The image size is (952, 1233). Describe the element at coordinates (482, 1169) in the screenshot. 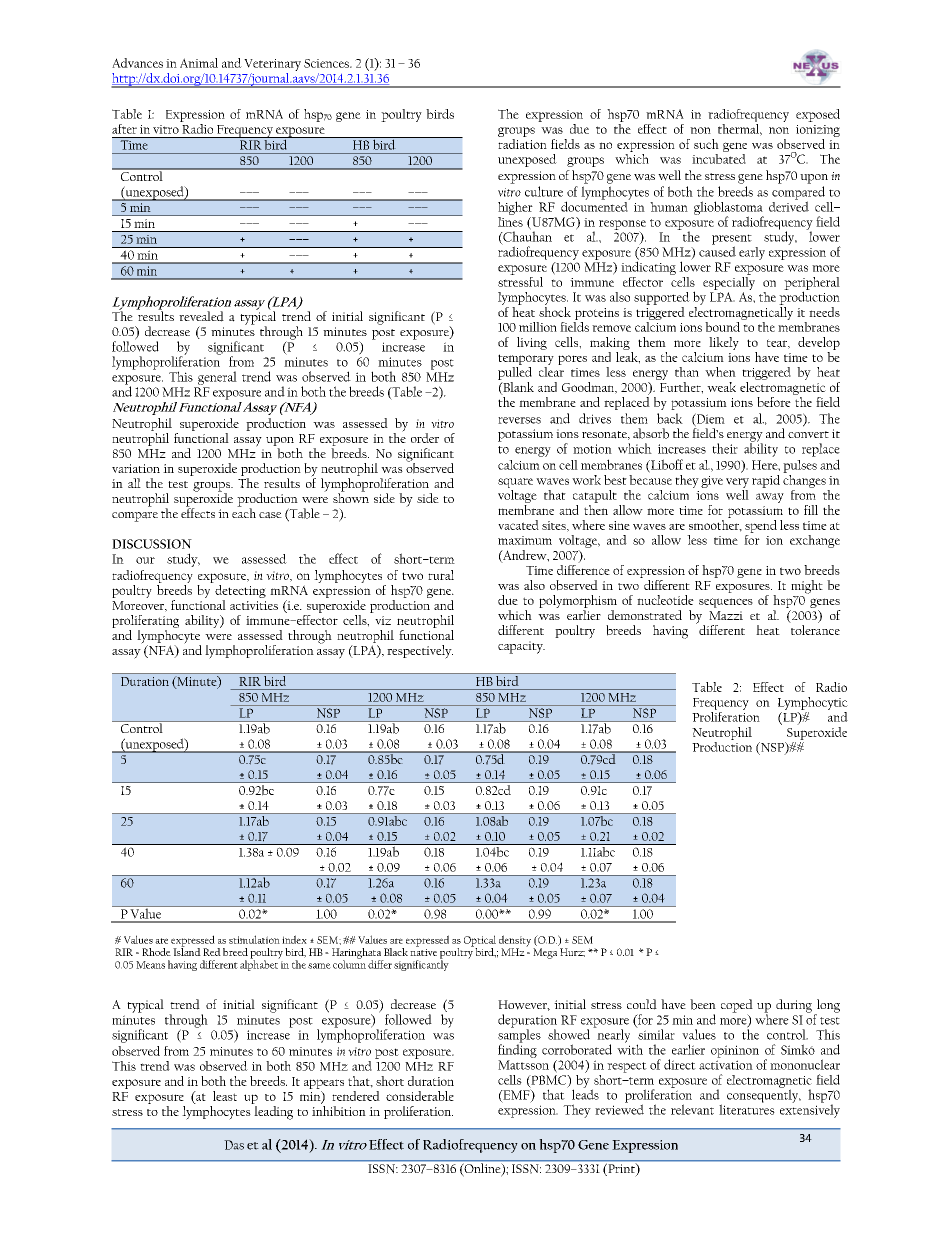

I see `Online` at that location.
